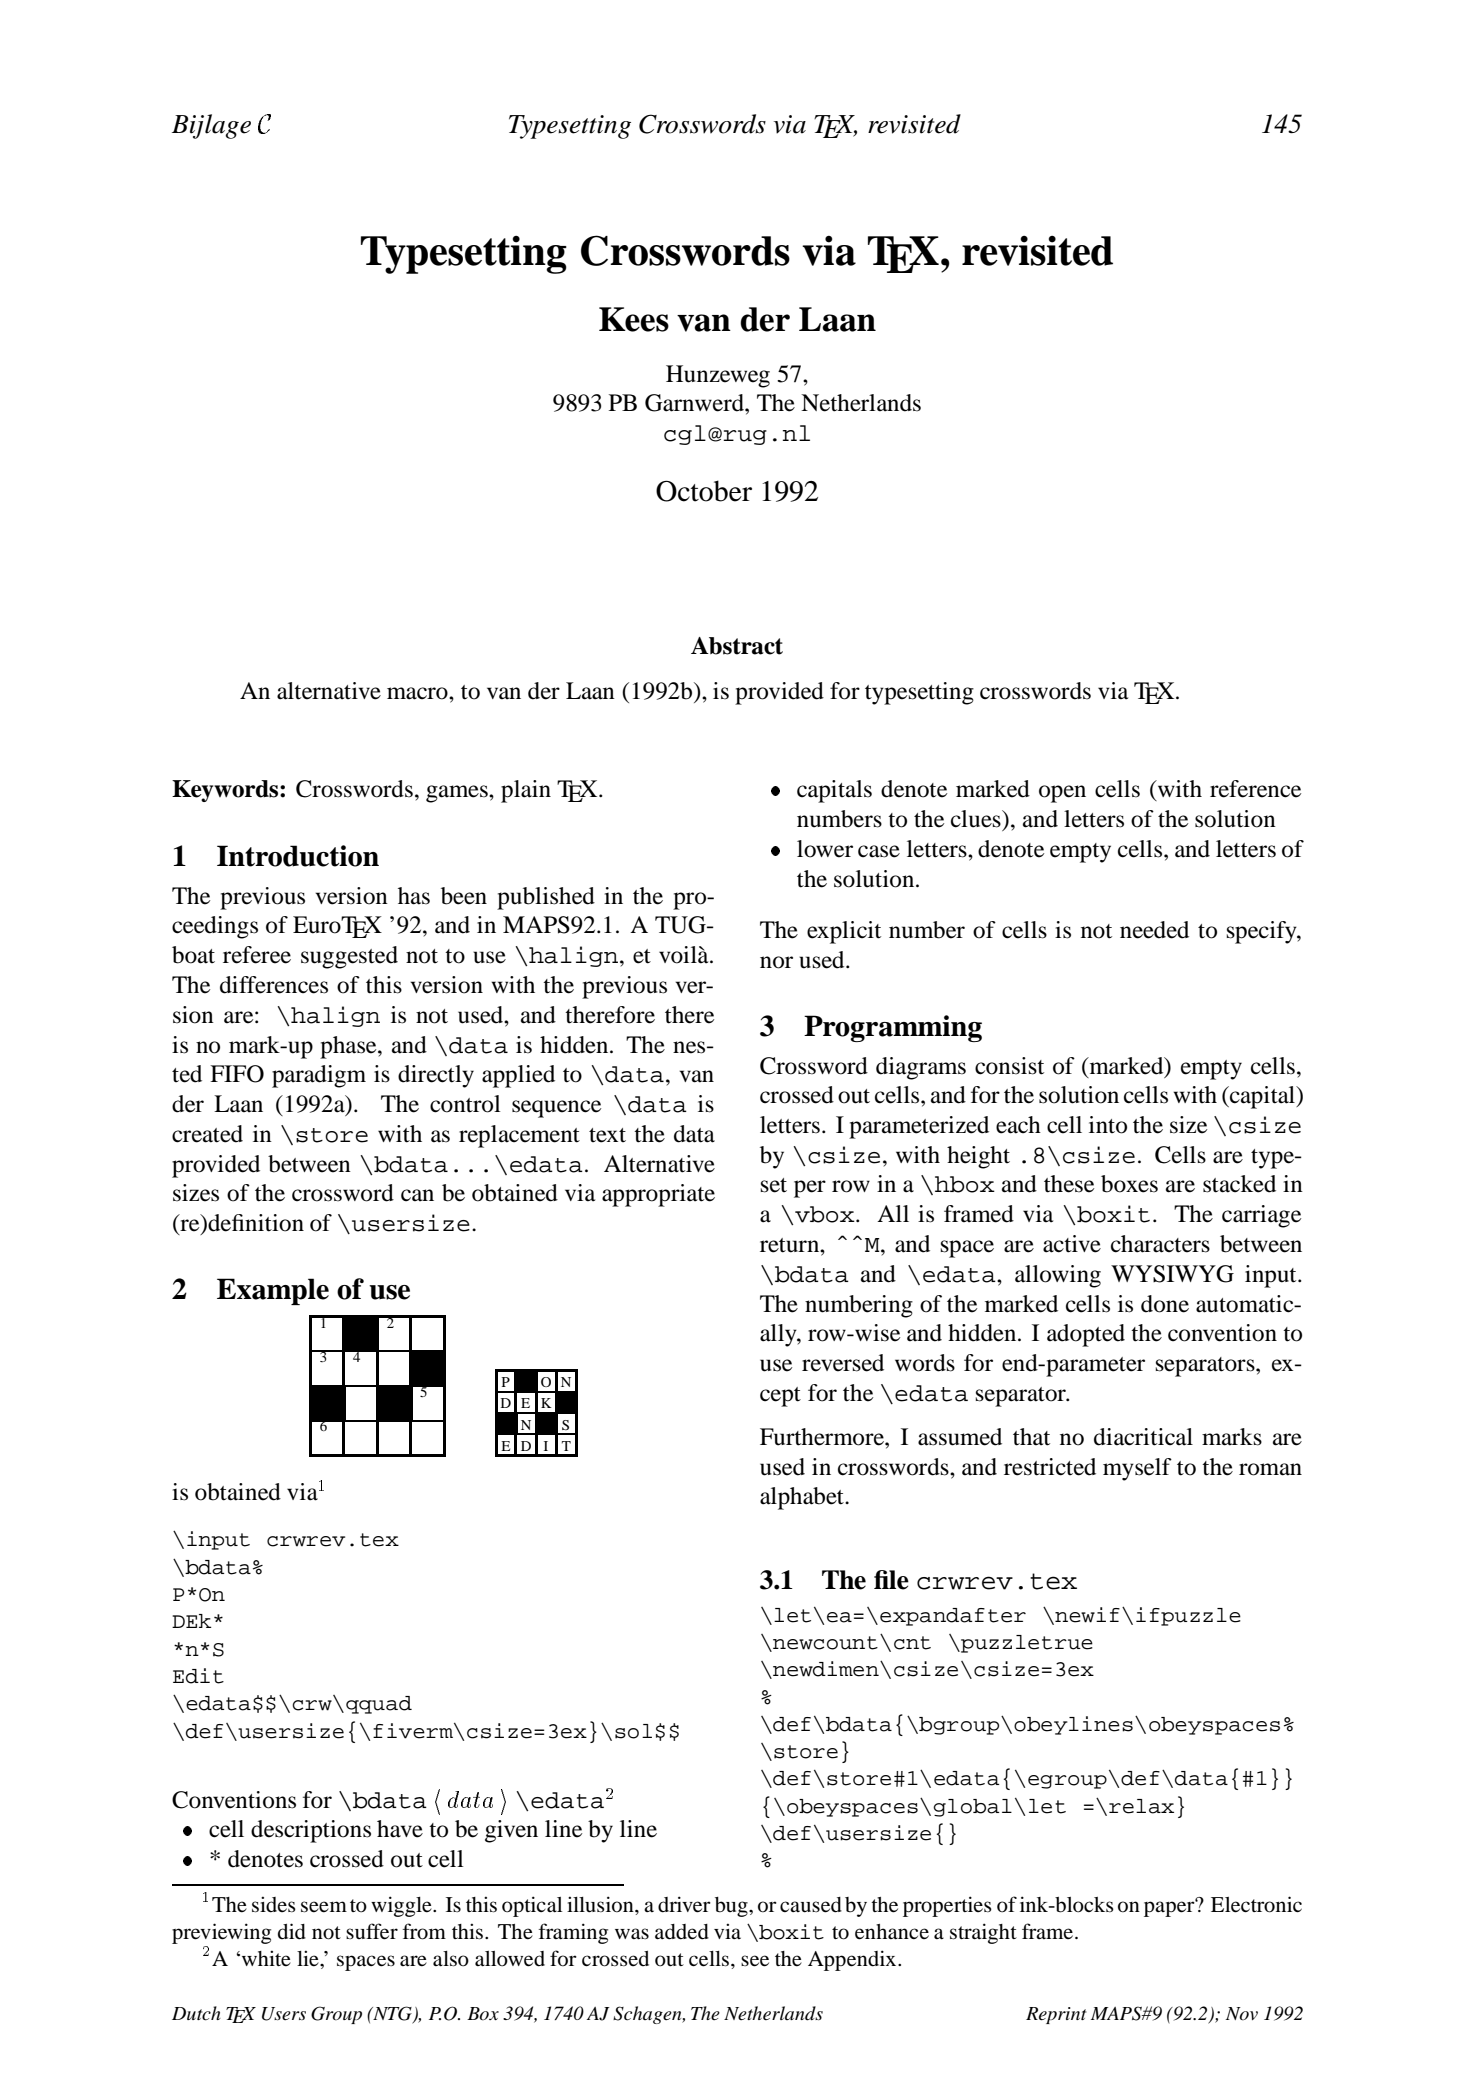  Describe the element at coordinates (292, 1931) in the document. I see `did` at that location.
